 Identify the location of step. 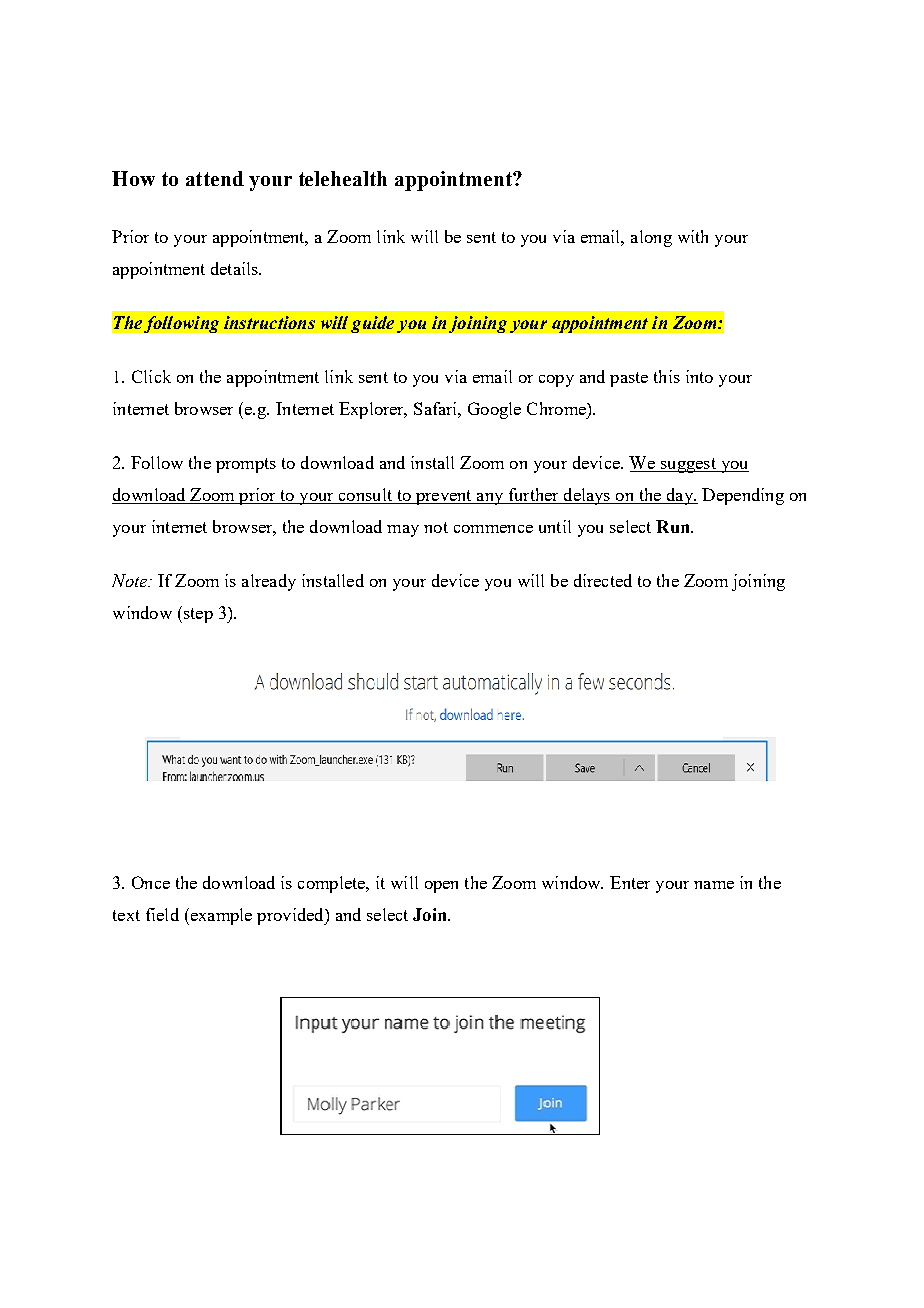
(197, 614).
